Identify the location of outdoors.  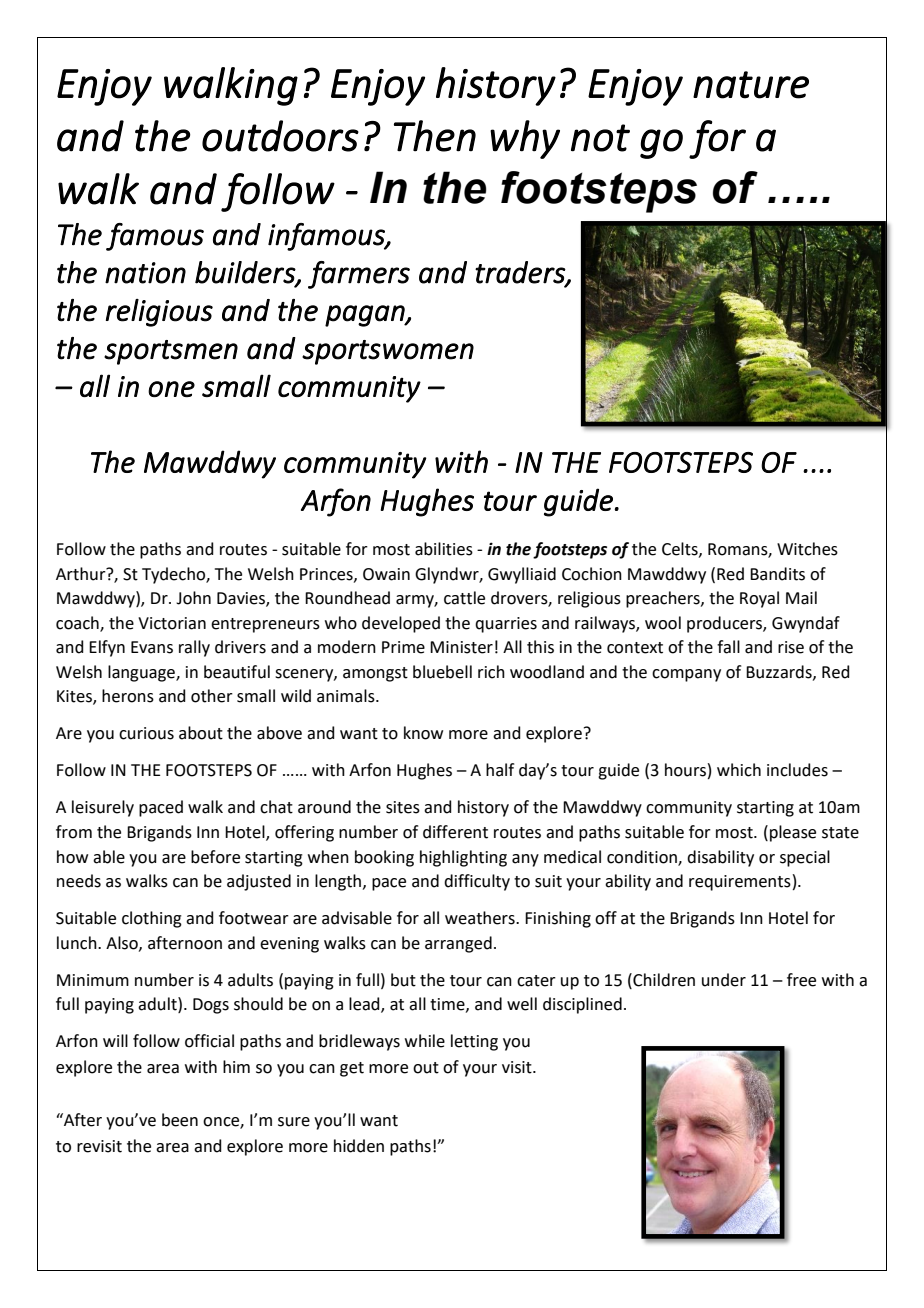
(280, 136).
